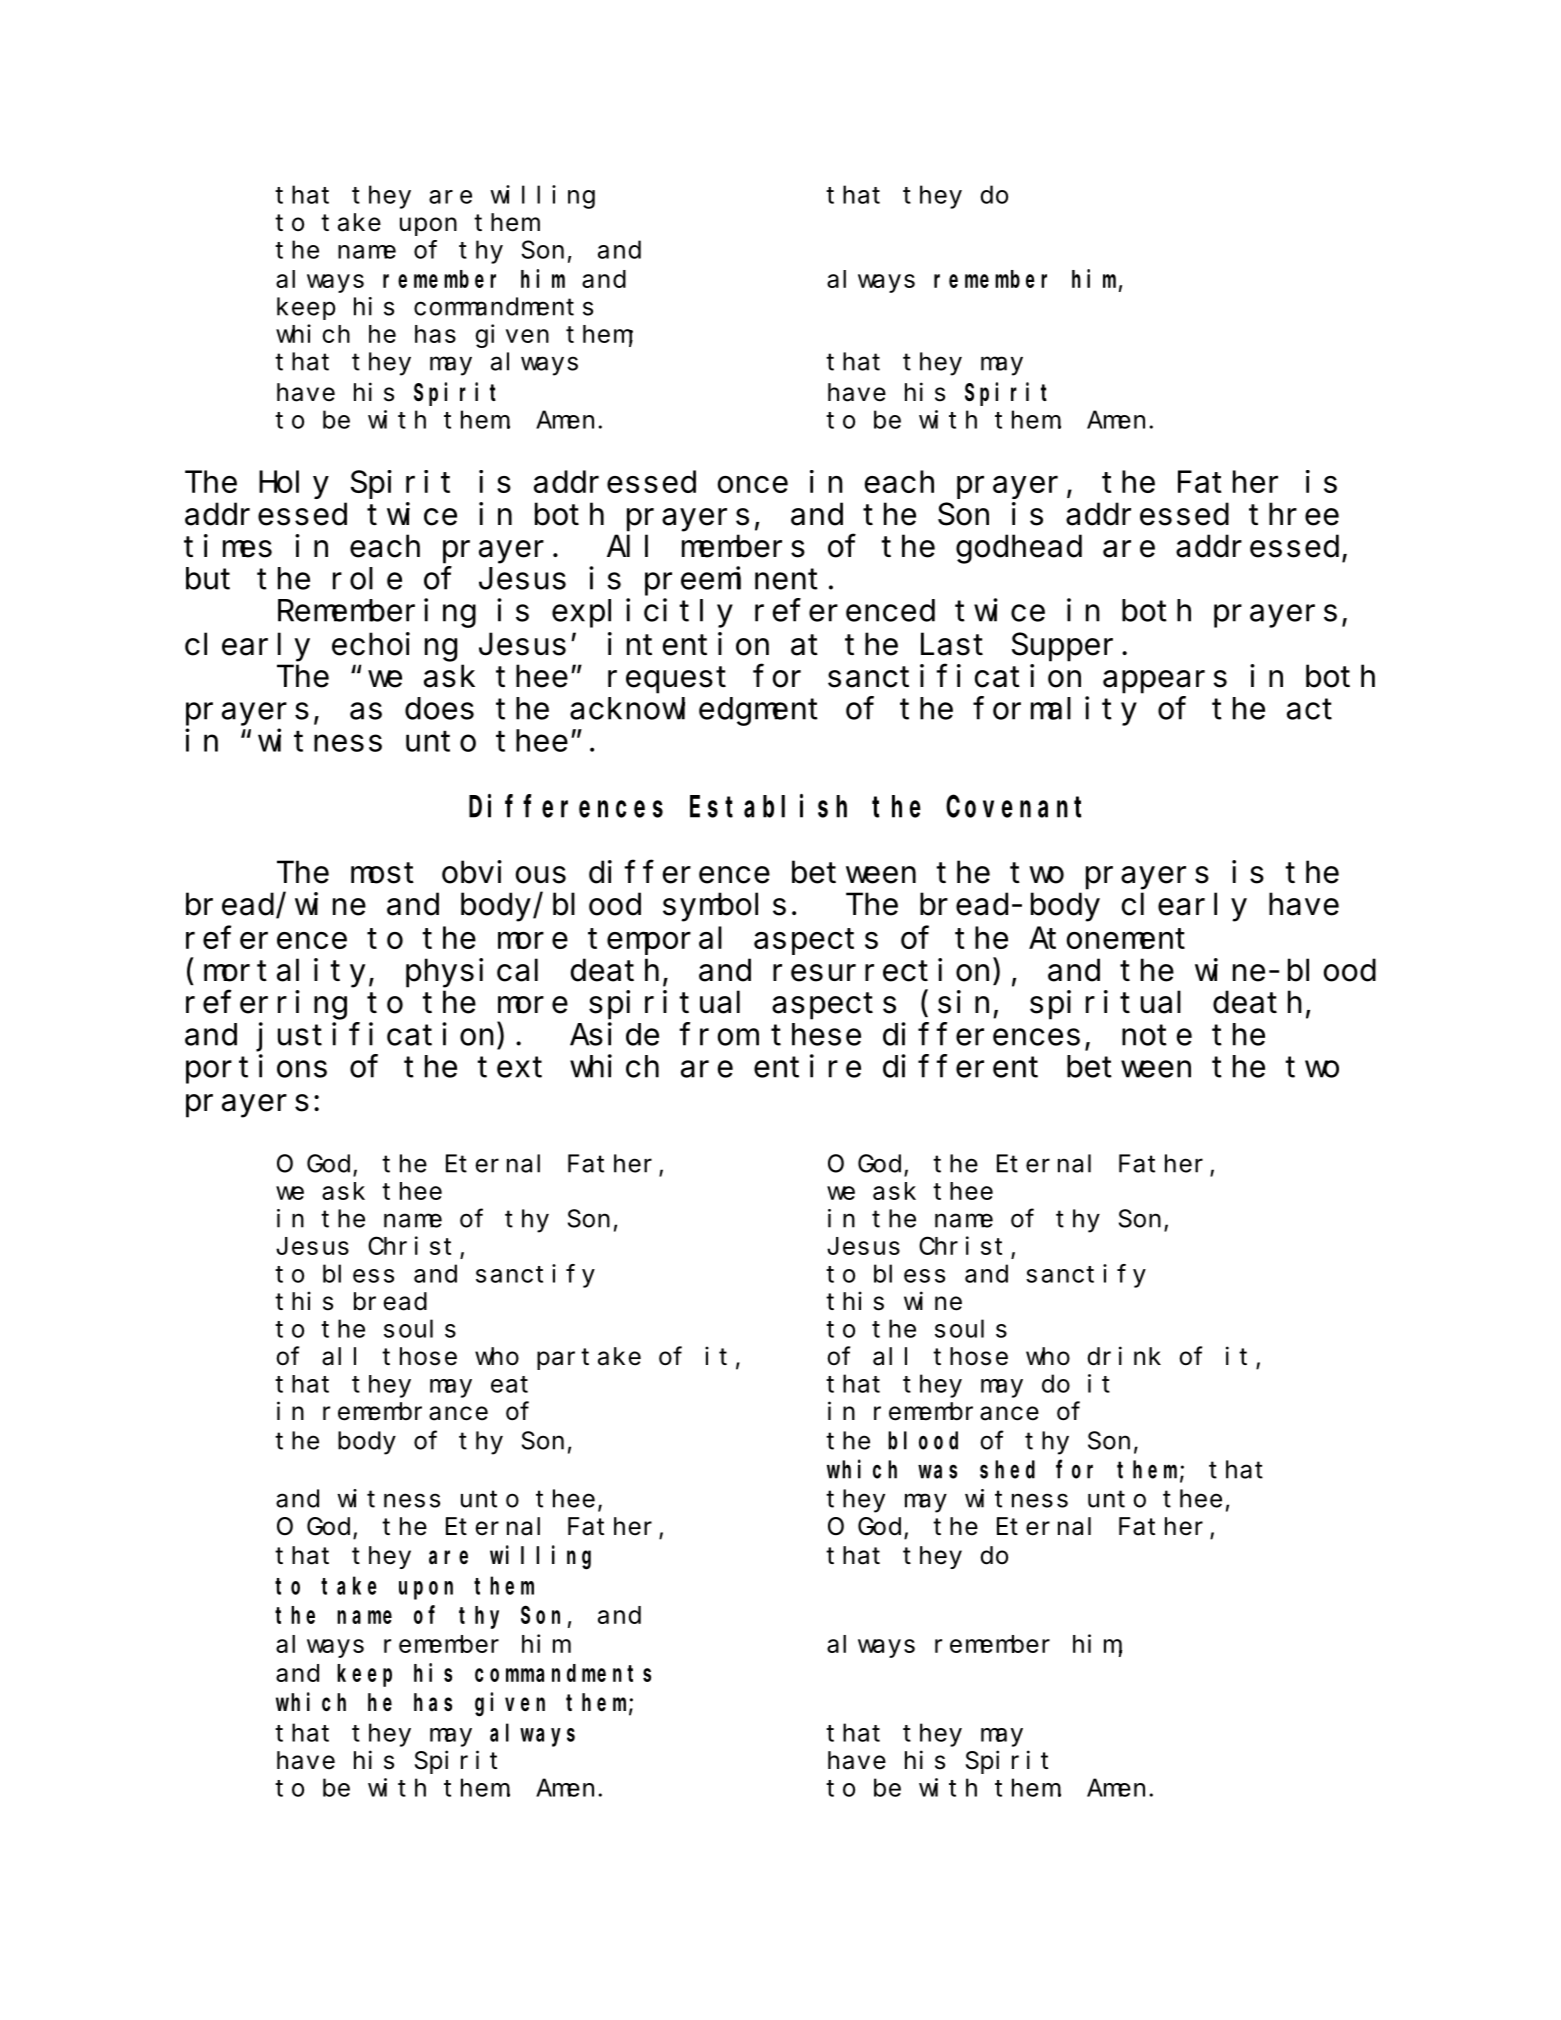 The width and height of the screenshot is (1561, 2020). Describe the element at coordinates (439, 709) in the screenshot. I see `does` at that location.
